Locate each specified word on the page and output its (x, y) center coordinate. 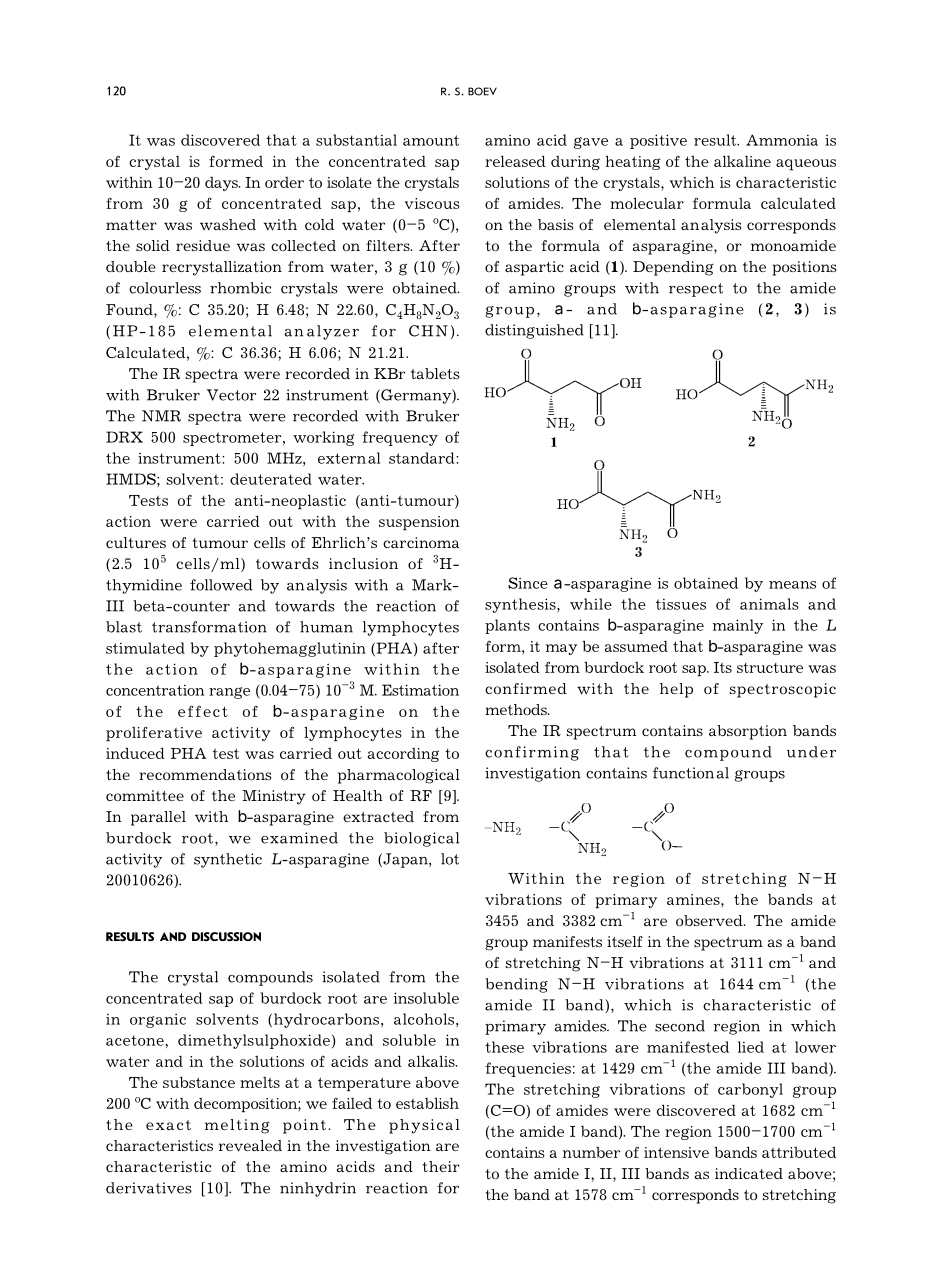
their (441, 1166)
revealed (250, 1146)
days (222, 184)
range (229, 693)
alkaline (742, 161)
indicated (749, 1173)
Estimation (420, 690)
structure (770, 668)
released (515, 161)
